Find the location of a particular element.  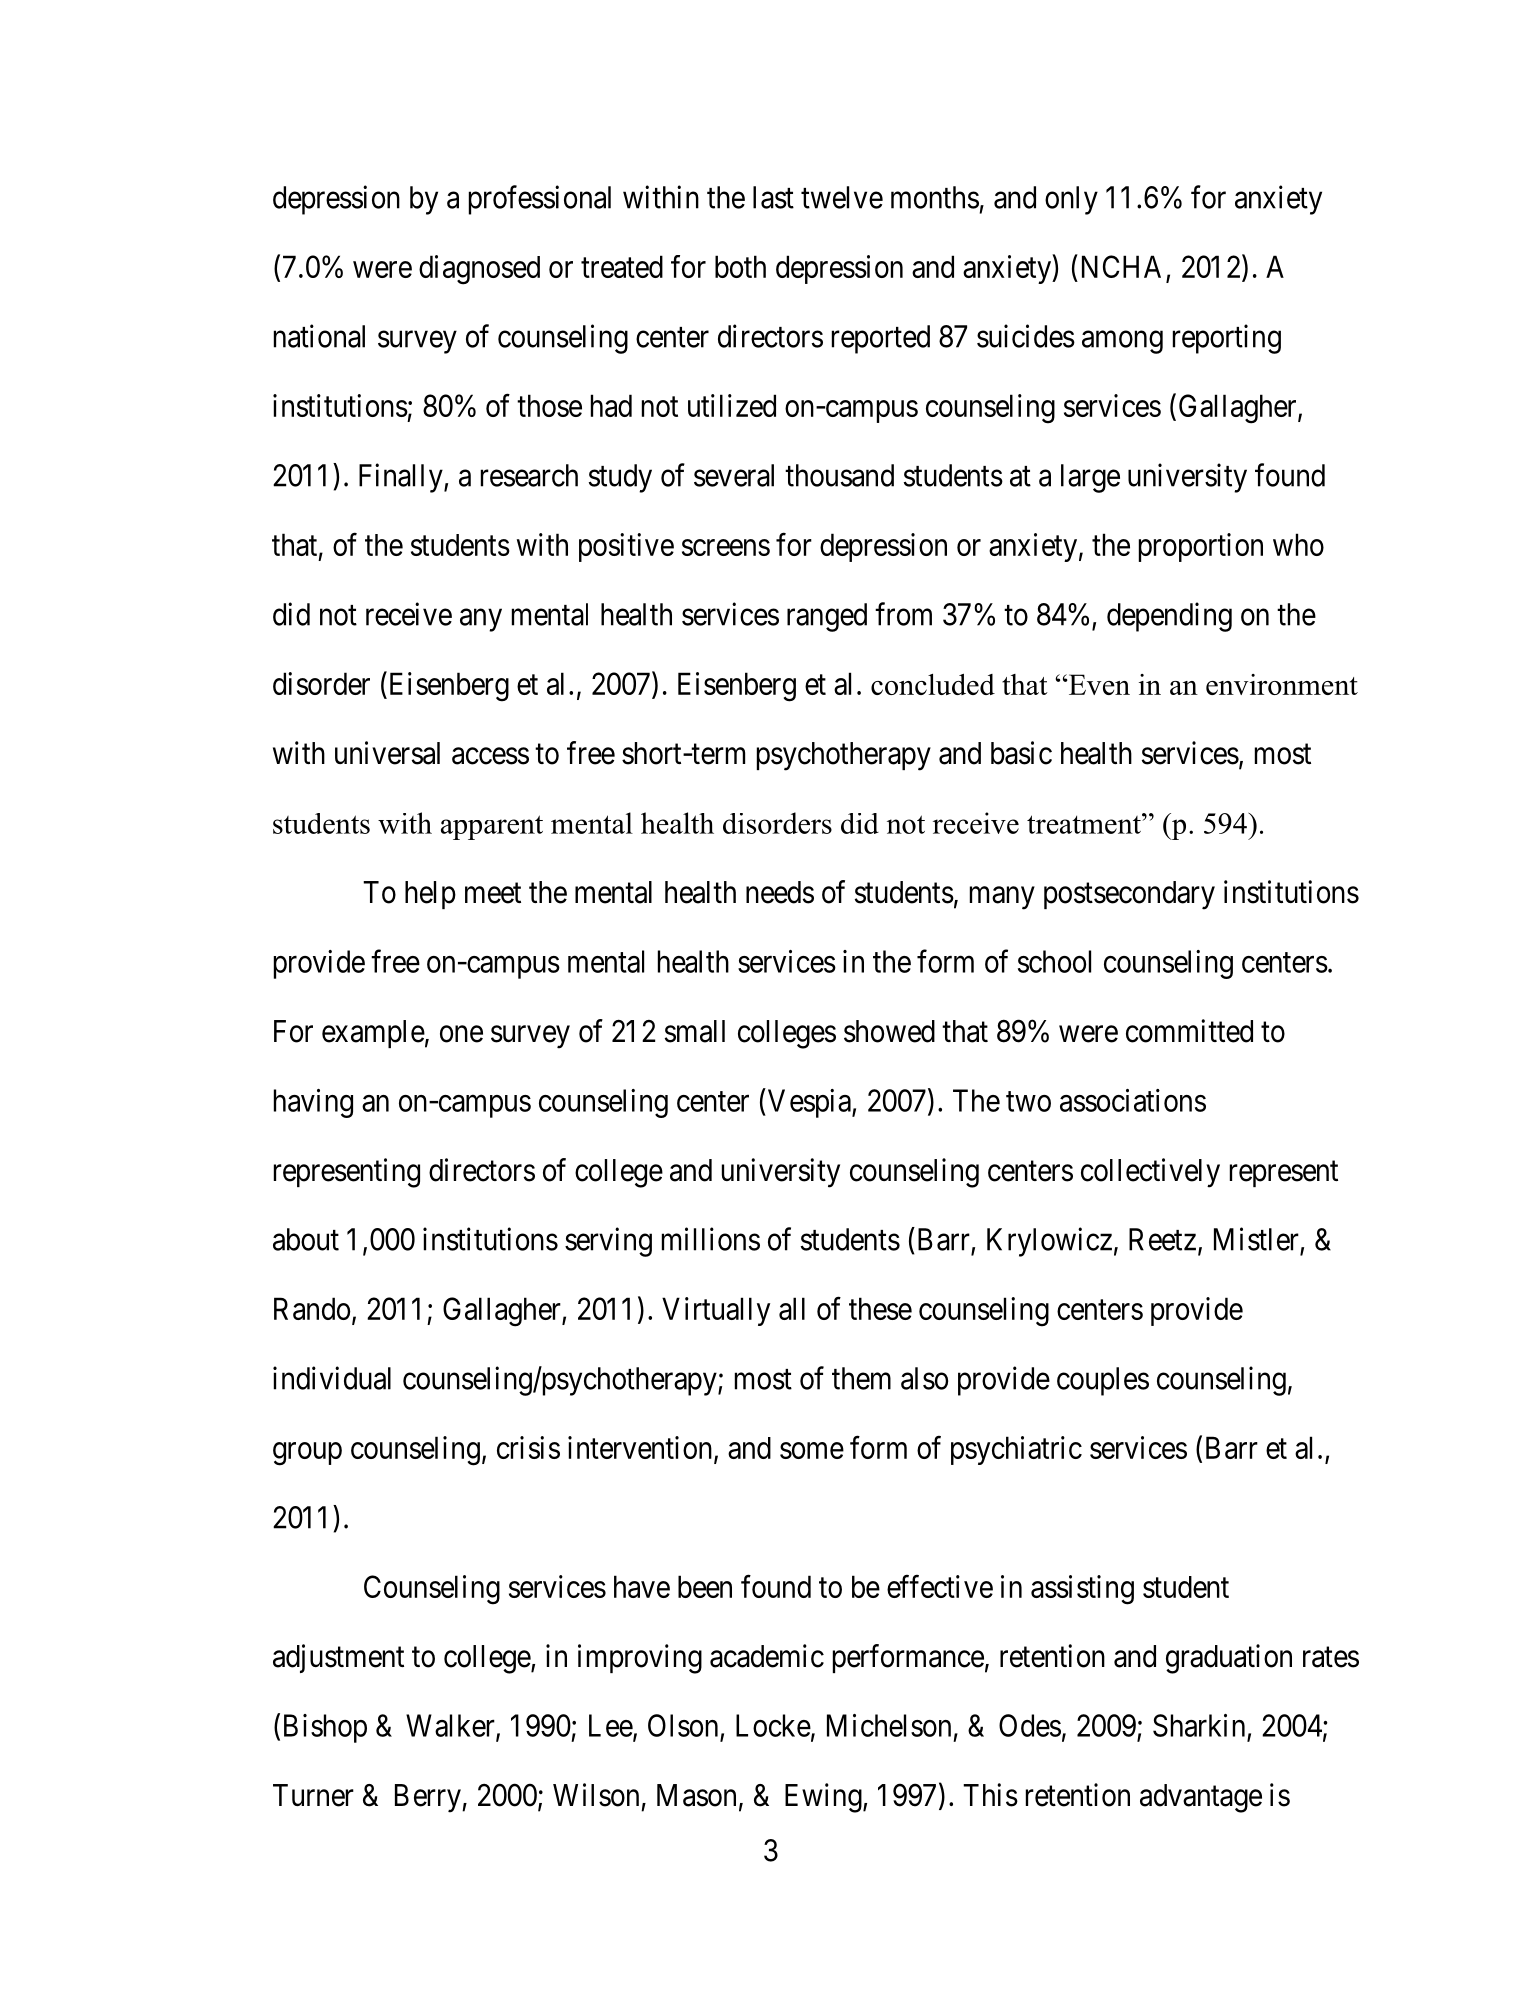

diagnosed is located at coordinates (479, 270).
